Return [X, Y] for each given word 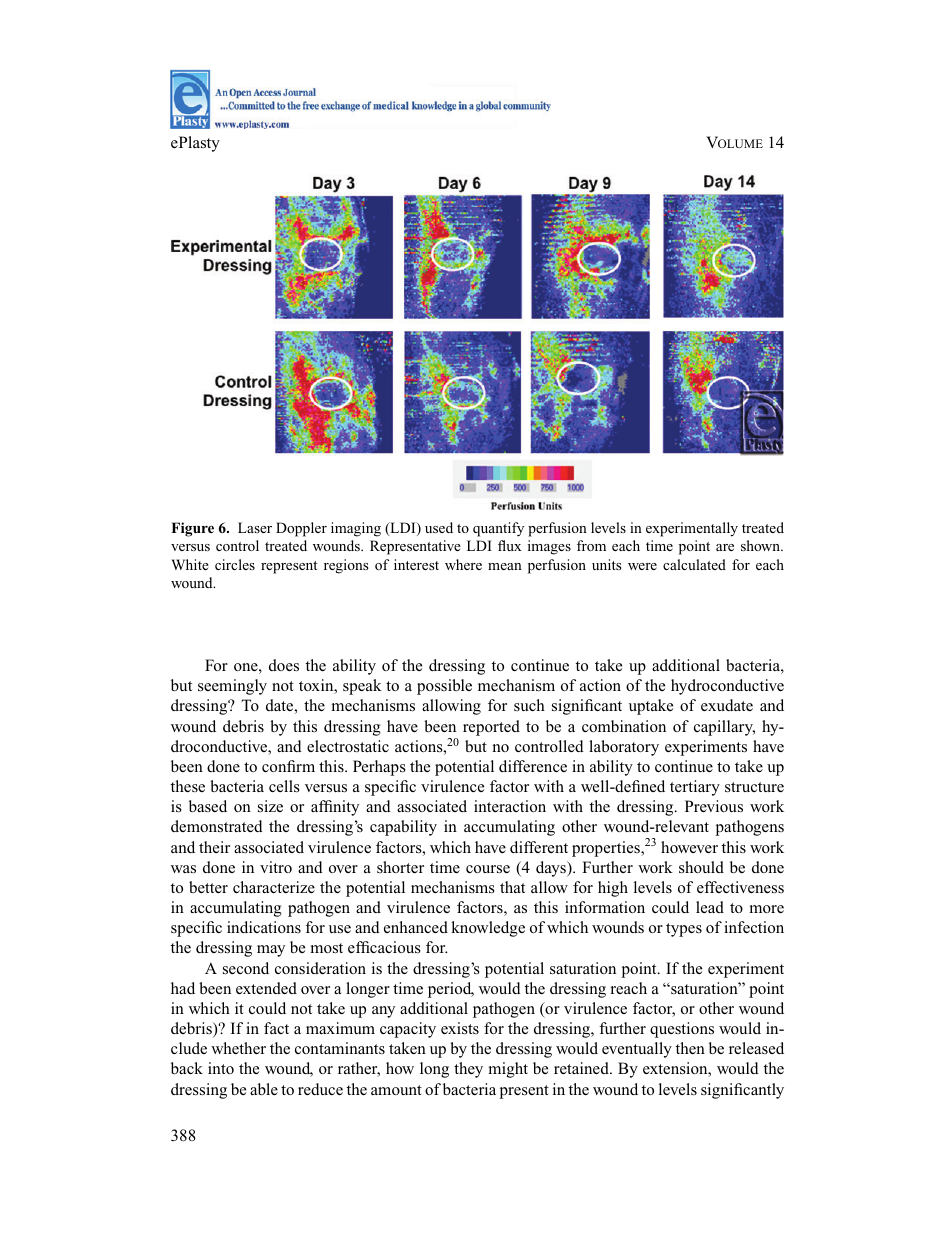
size [270, 806]
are [725, 547]
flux [510, 545]
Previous [714, 806]
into [221, 1068]
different [539, 847]
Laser [255, 527]
